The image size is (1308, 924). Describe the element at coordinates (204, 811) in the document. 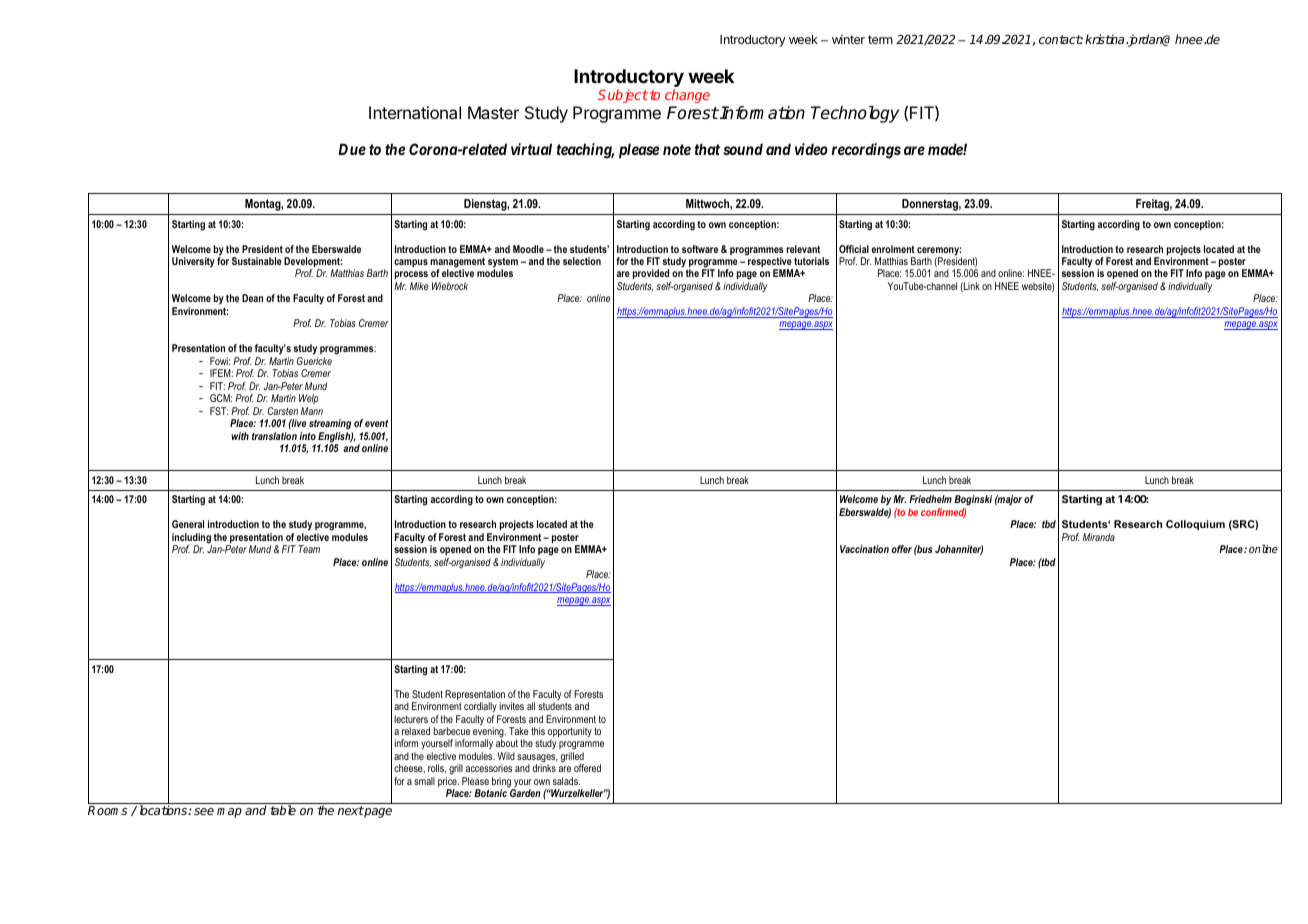

I see `see` at that location.
